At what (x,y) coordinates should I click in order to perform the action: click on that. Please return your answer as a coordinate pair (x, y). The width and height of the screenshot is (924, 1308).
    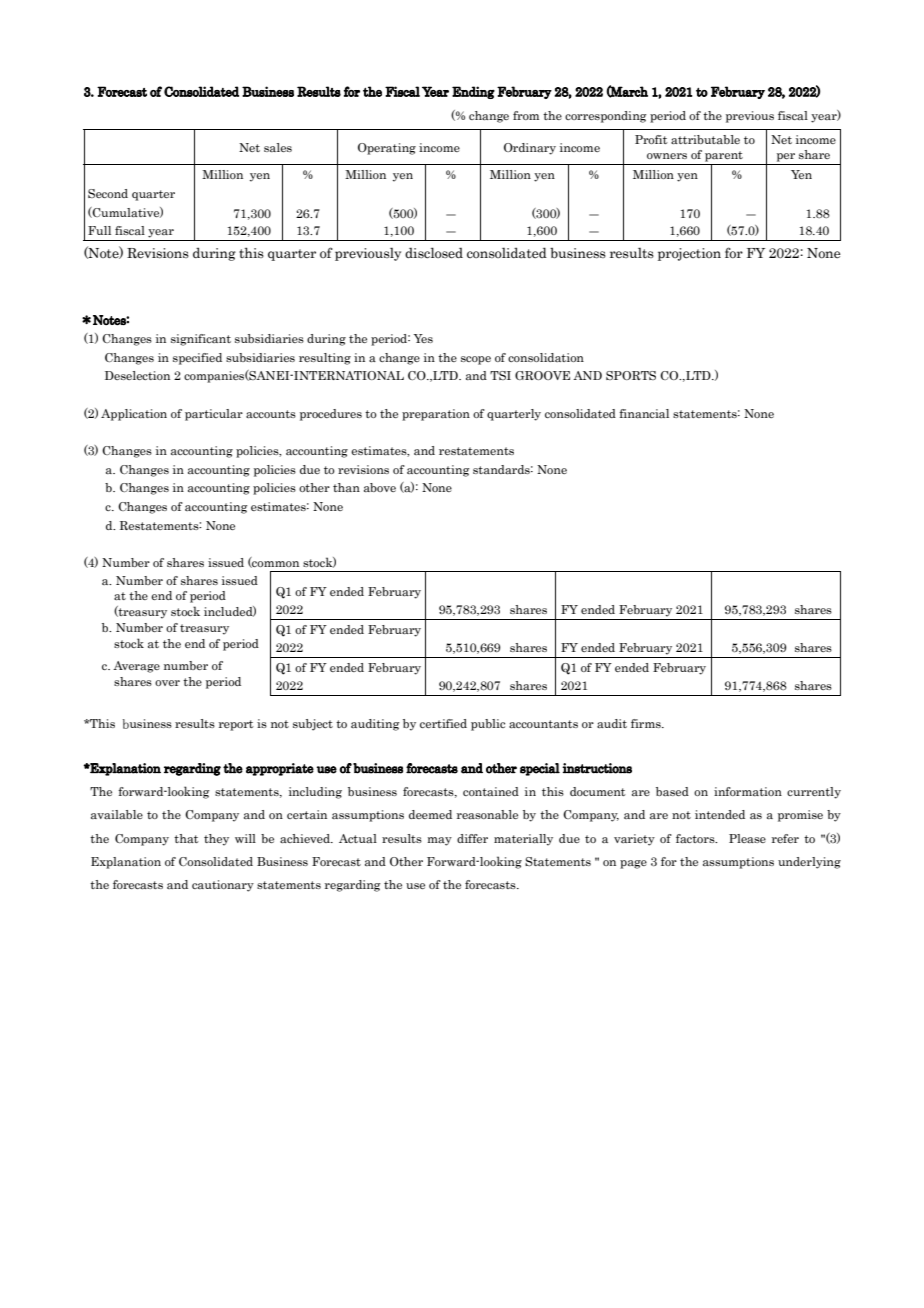
    Looking at the image, I should click on (186, 838).
